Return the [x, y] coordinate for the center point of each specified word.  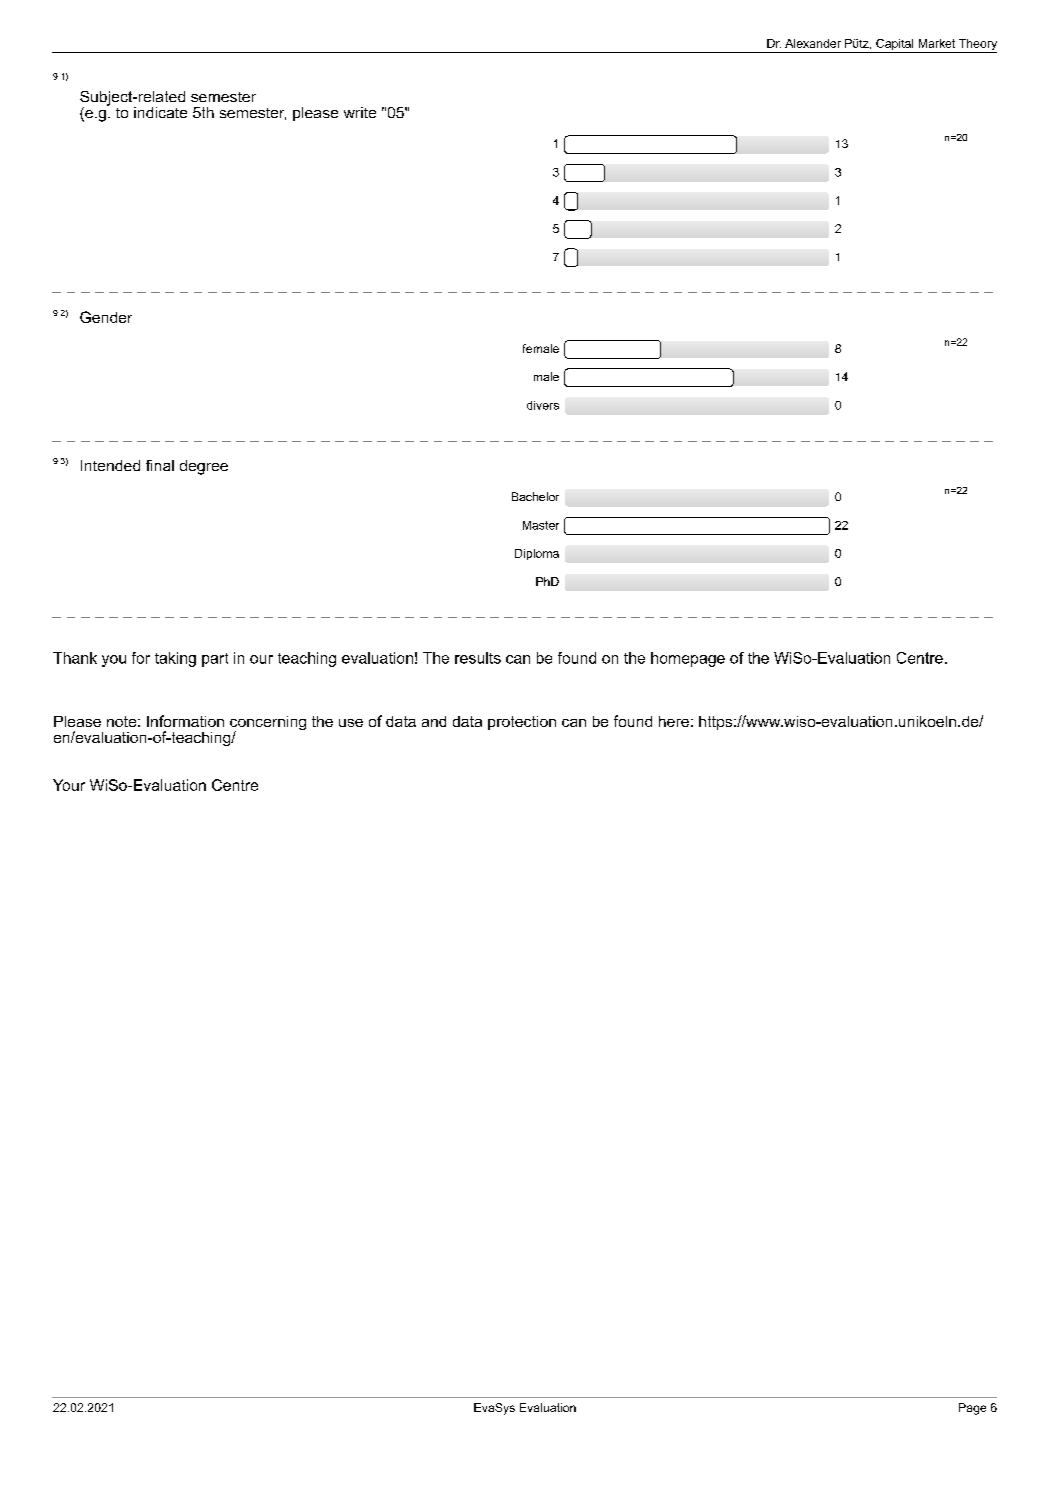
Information [185, 721]
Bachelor [535, 496]
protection [522, 723]
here [674, 721]
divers [543, 405]
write [360, 112]
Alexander [813, 43]
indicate [160, 112]
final [160, 465]
